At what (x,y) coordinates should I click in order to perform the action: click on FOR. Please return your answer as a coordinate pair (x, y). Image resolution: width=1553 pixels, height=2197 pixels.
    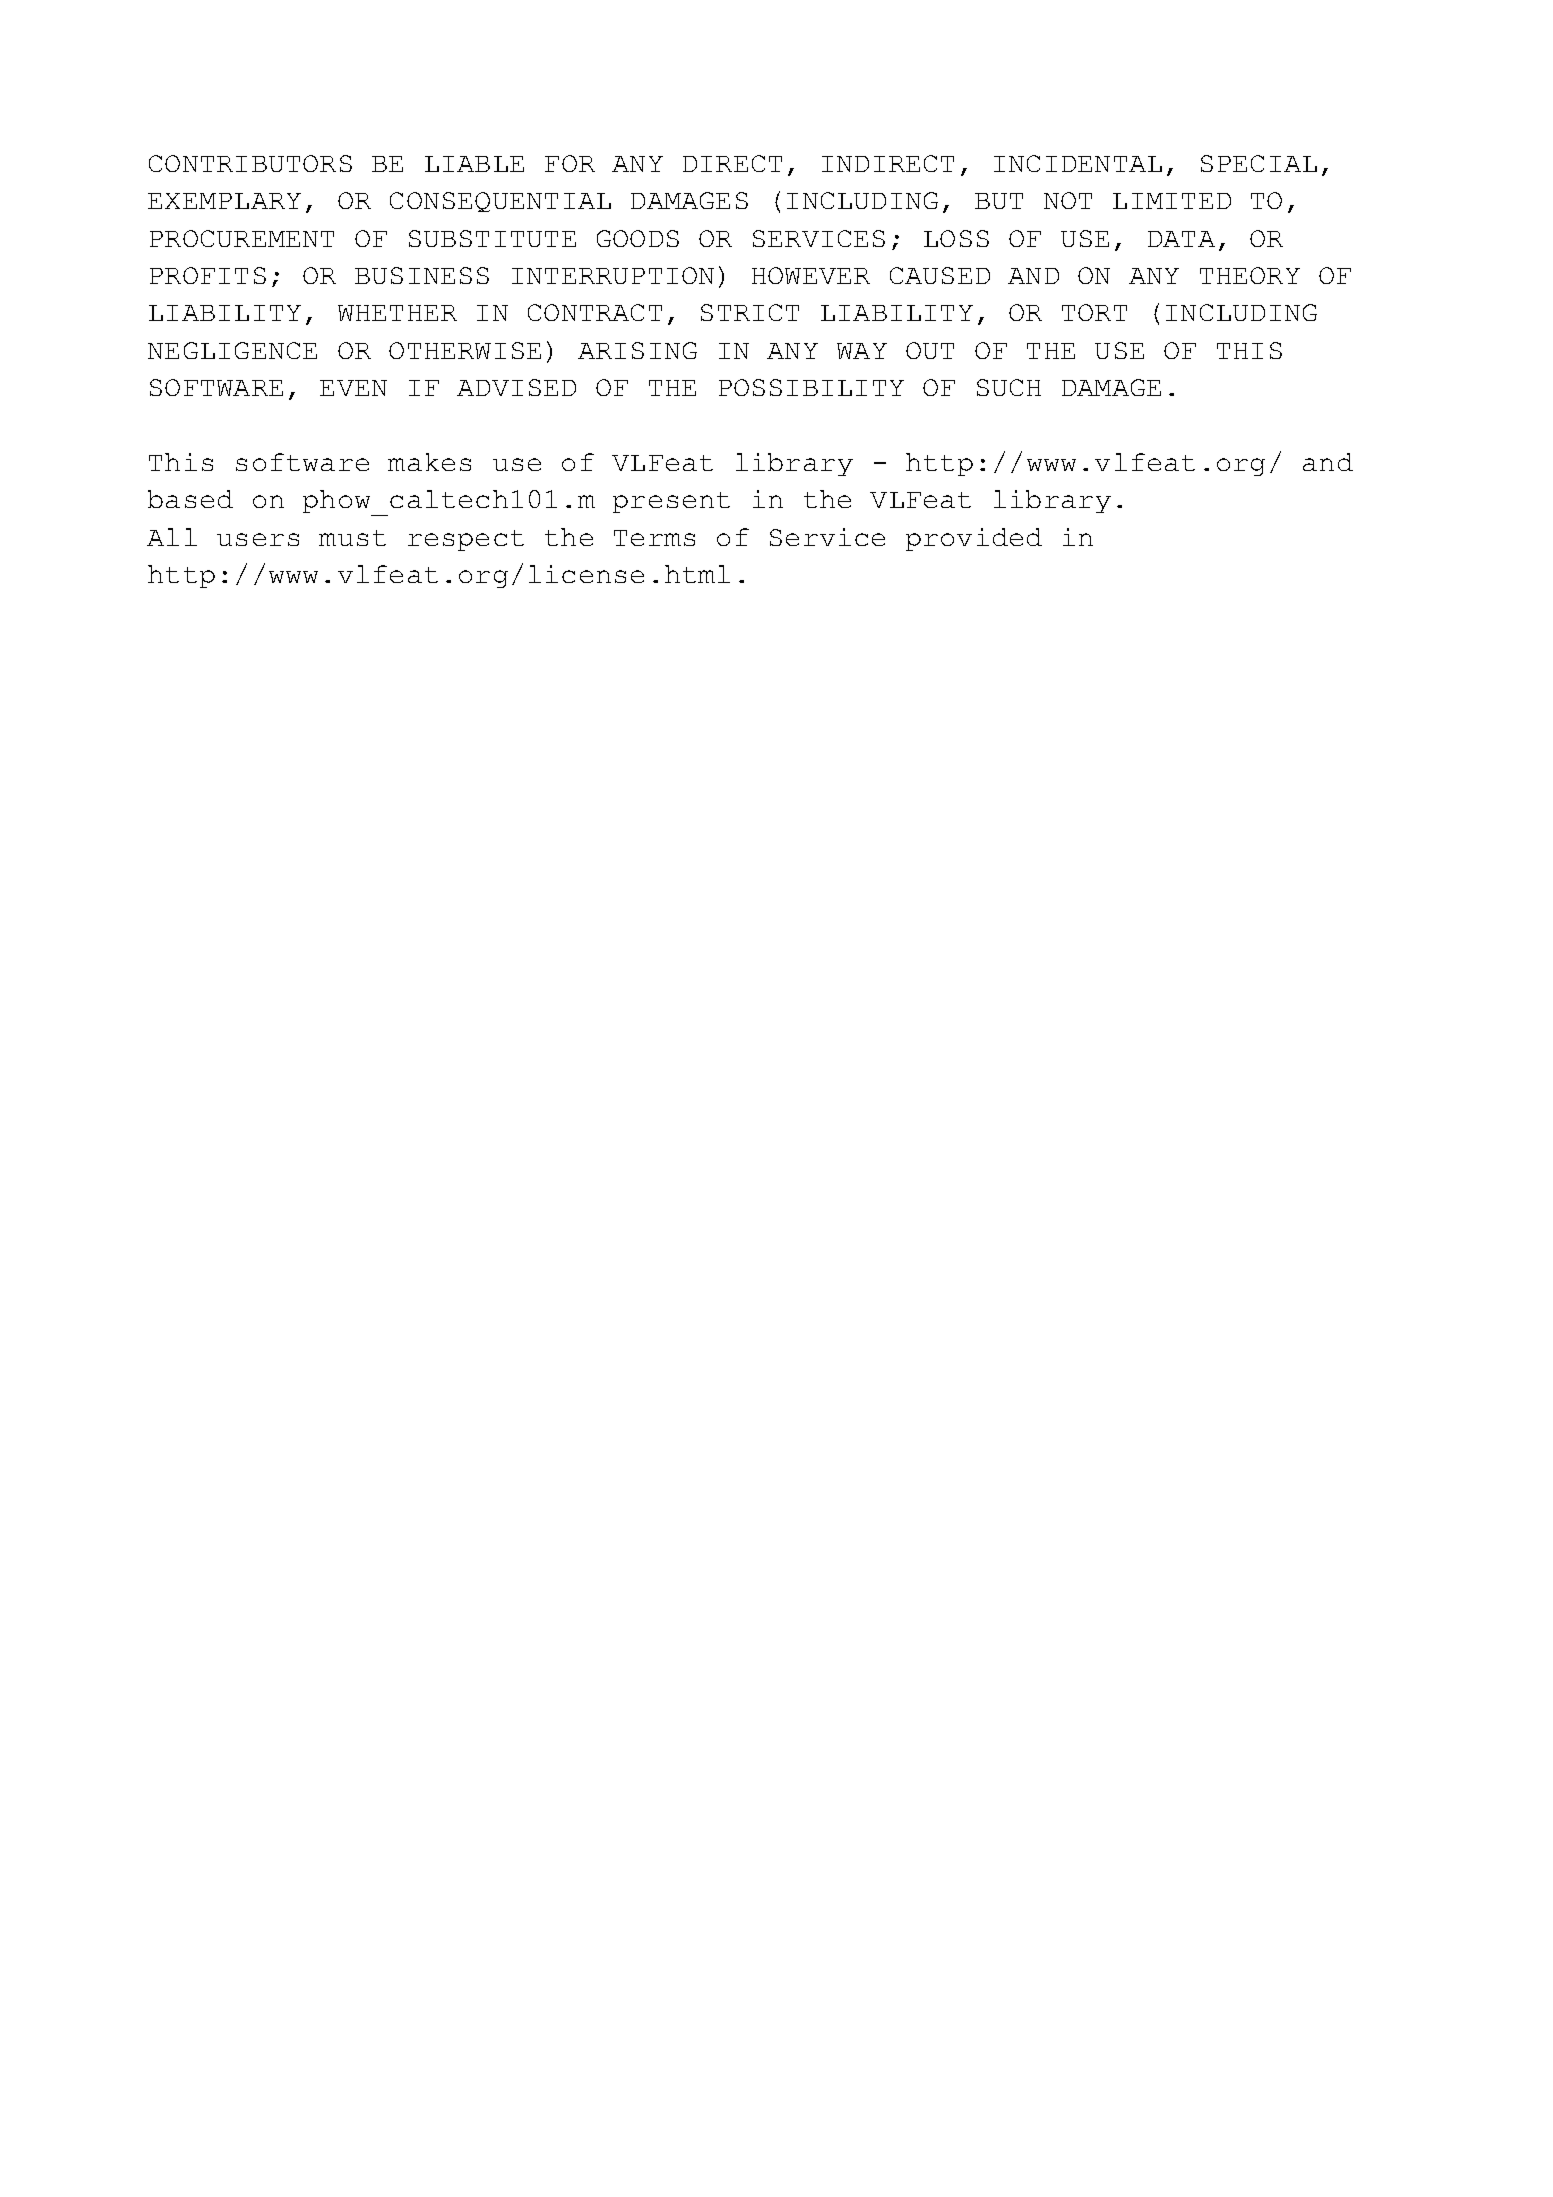
    Looking at the image, I should click on (570, 163).
